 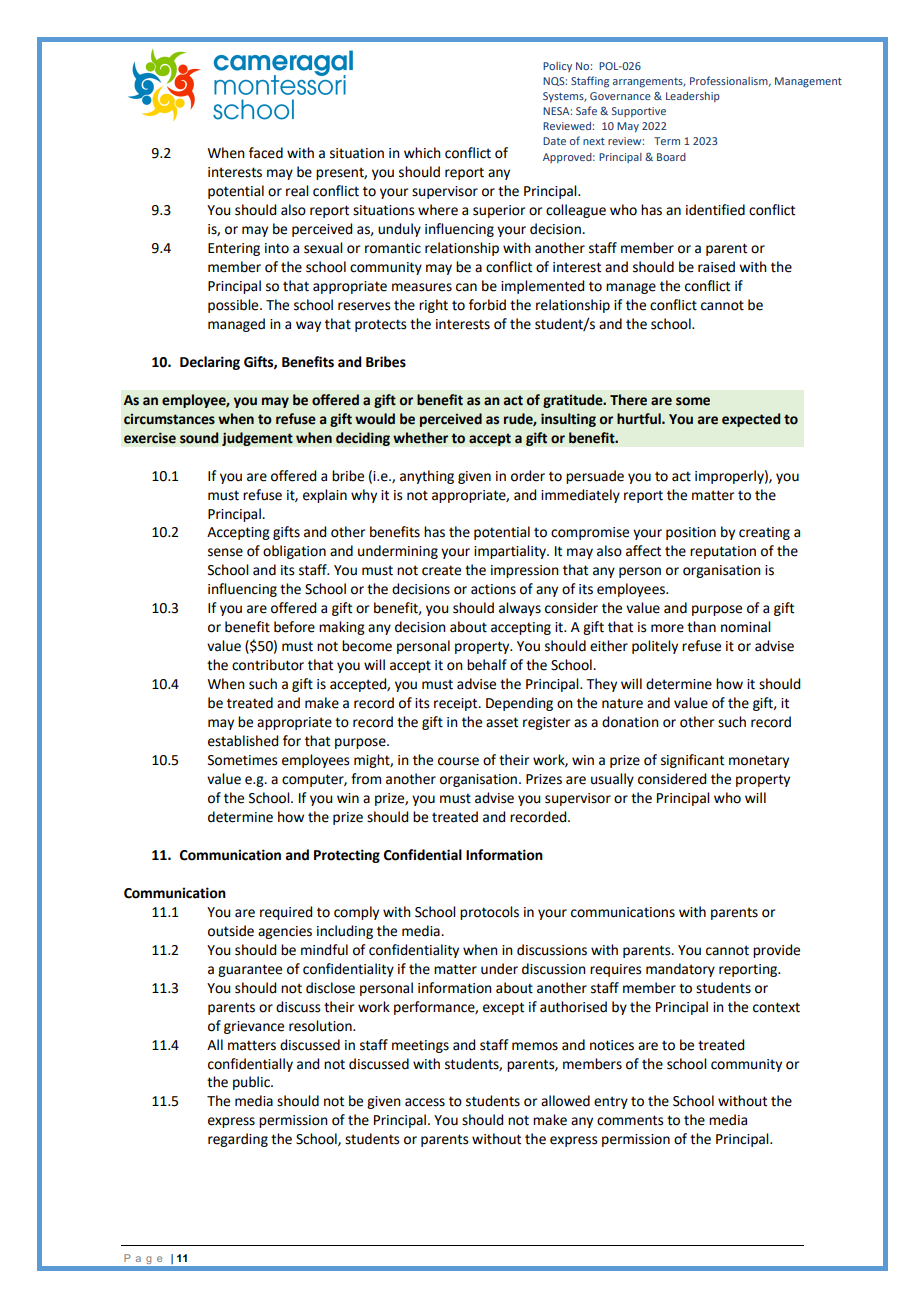 I want to click on faced, so click(x=266, y=153).
